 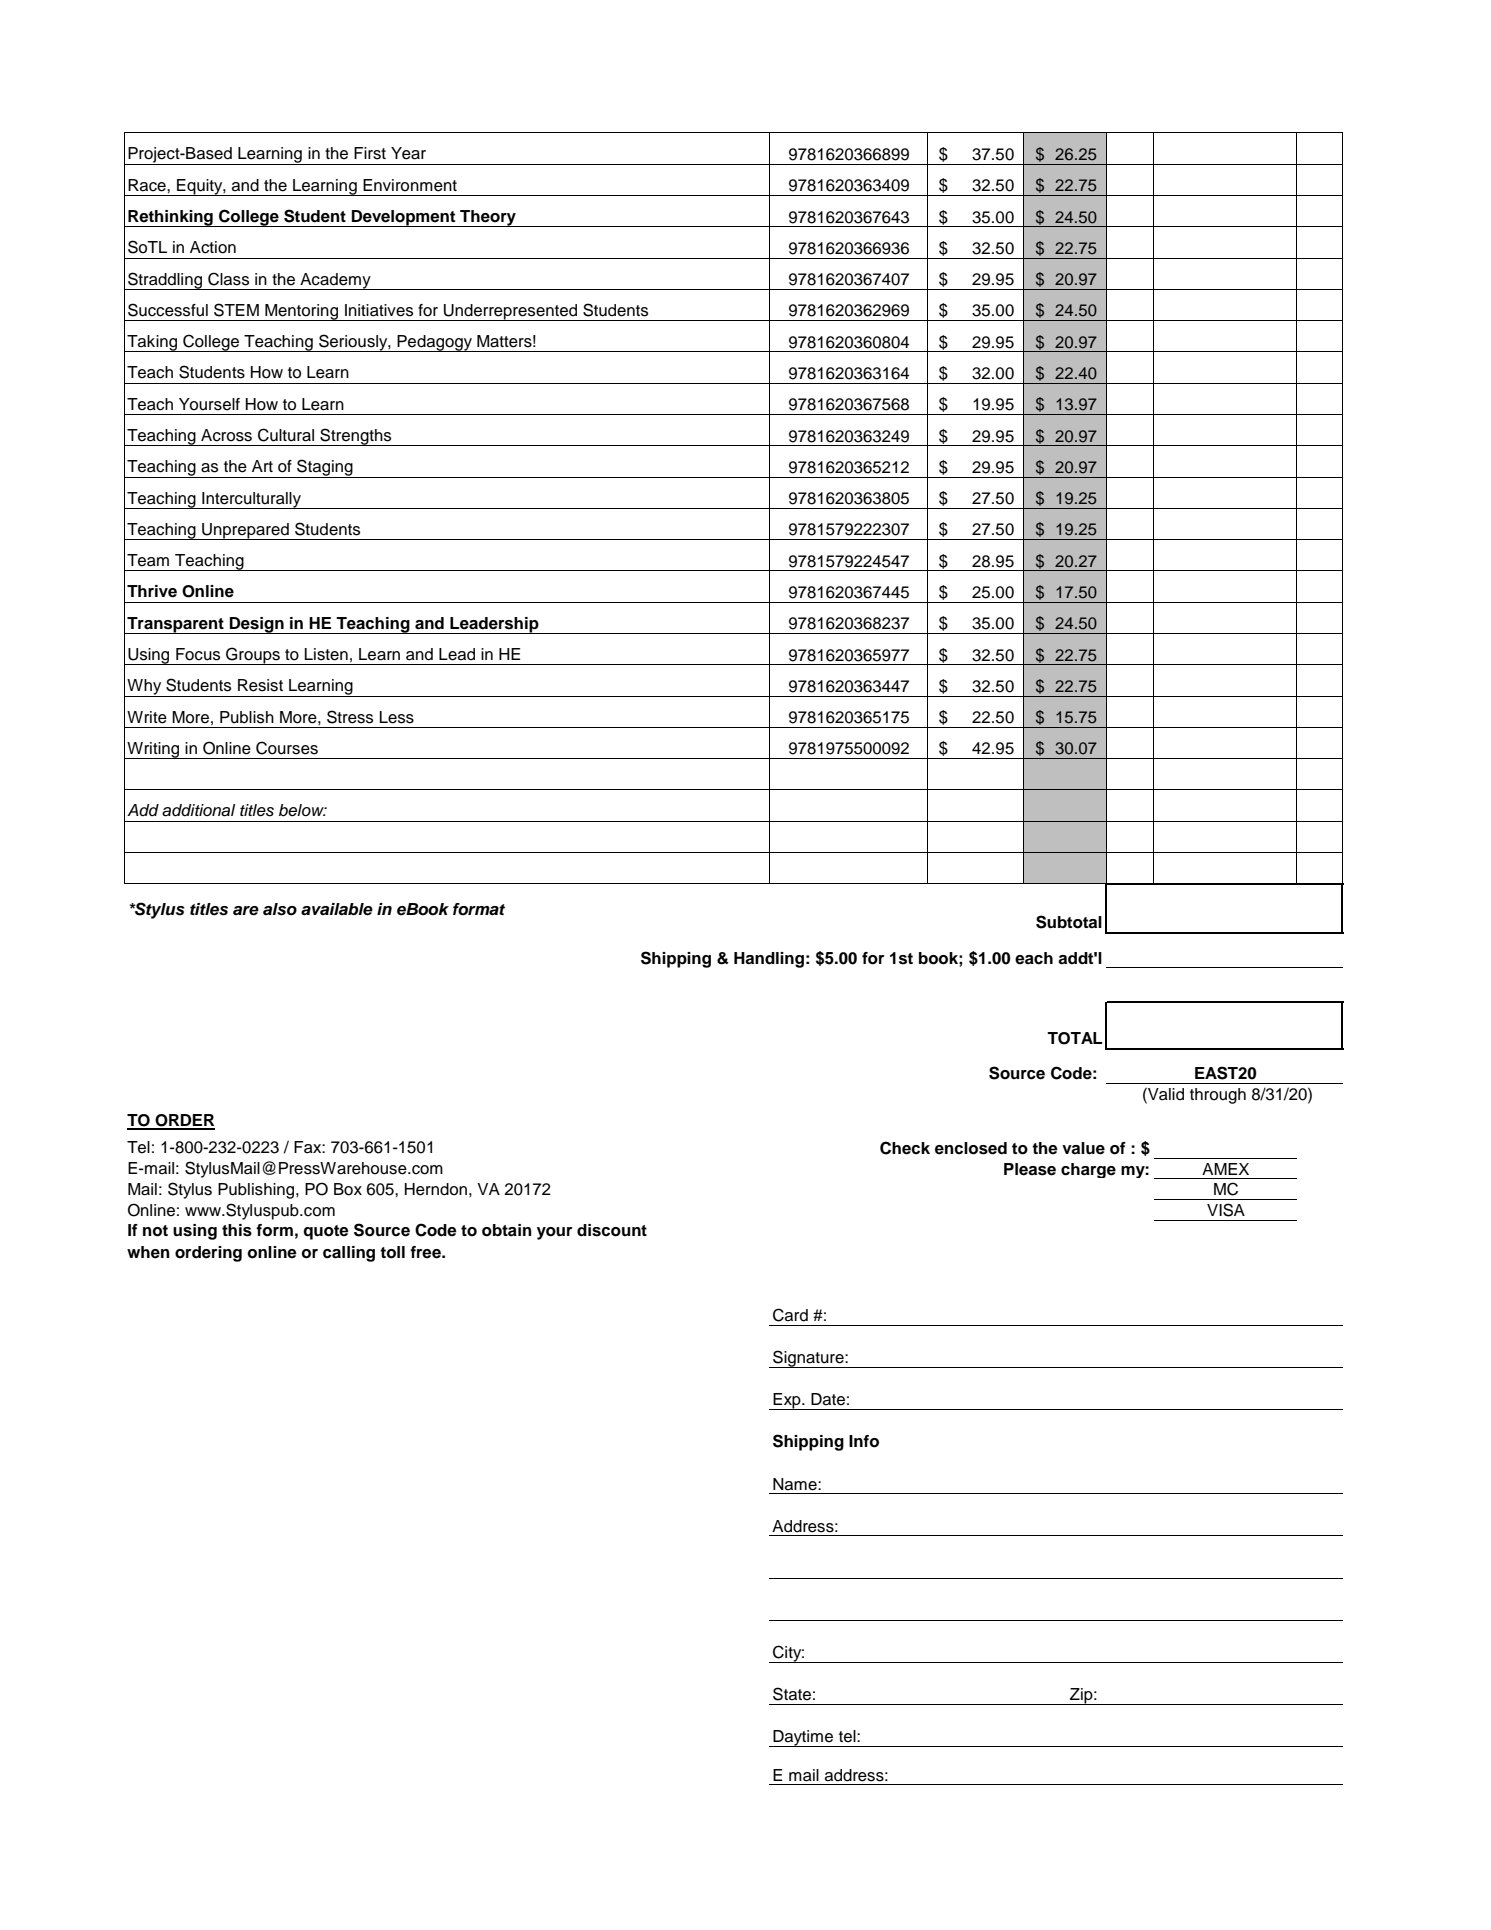 What do you see at coordinates (790, 1315) in the screenshot?
I see `Card` at bounding box center [790, 1315].
